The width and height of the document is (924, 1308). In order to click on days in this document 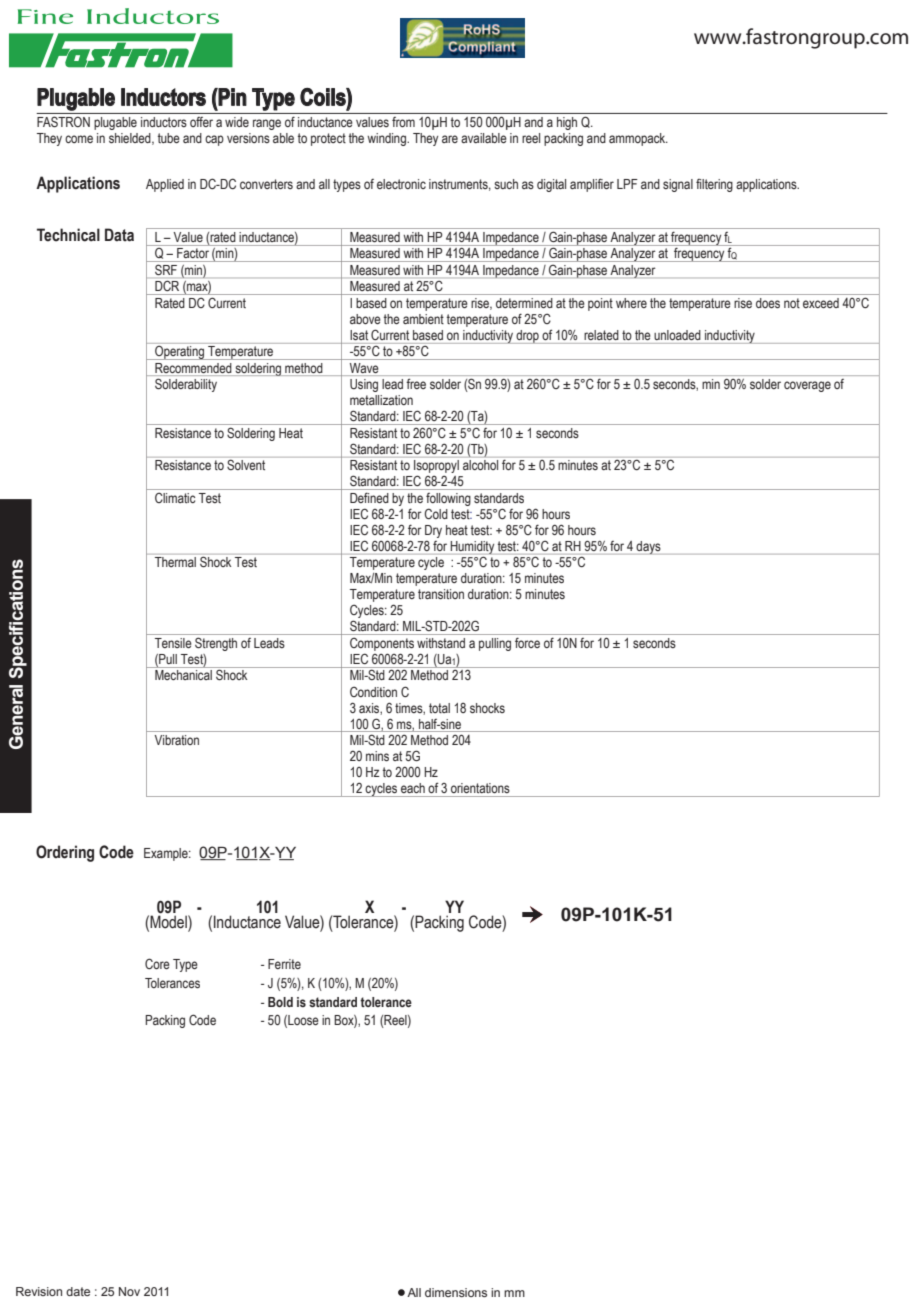, I will do `click(648, 548)`.
